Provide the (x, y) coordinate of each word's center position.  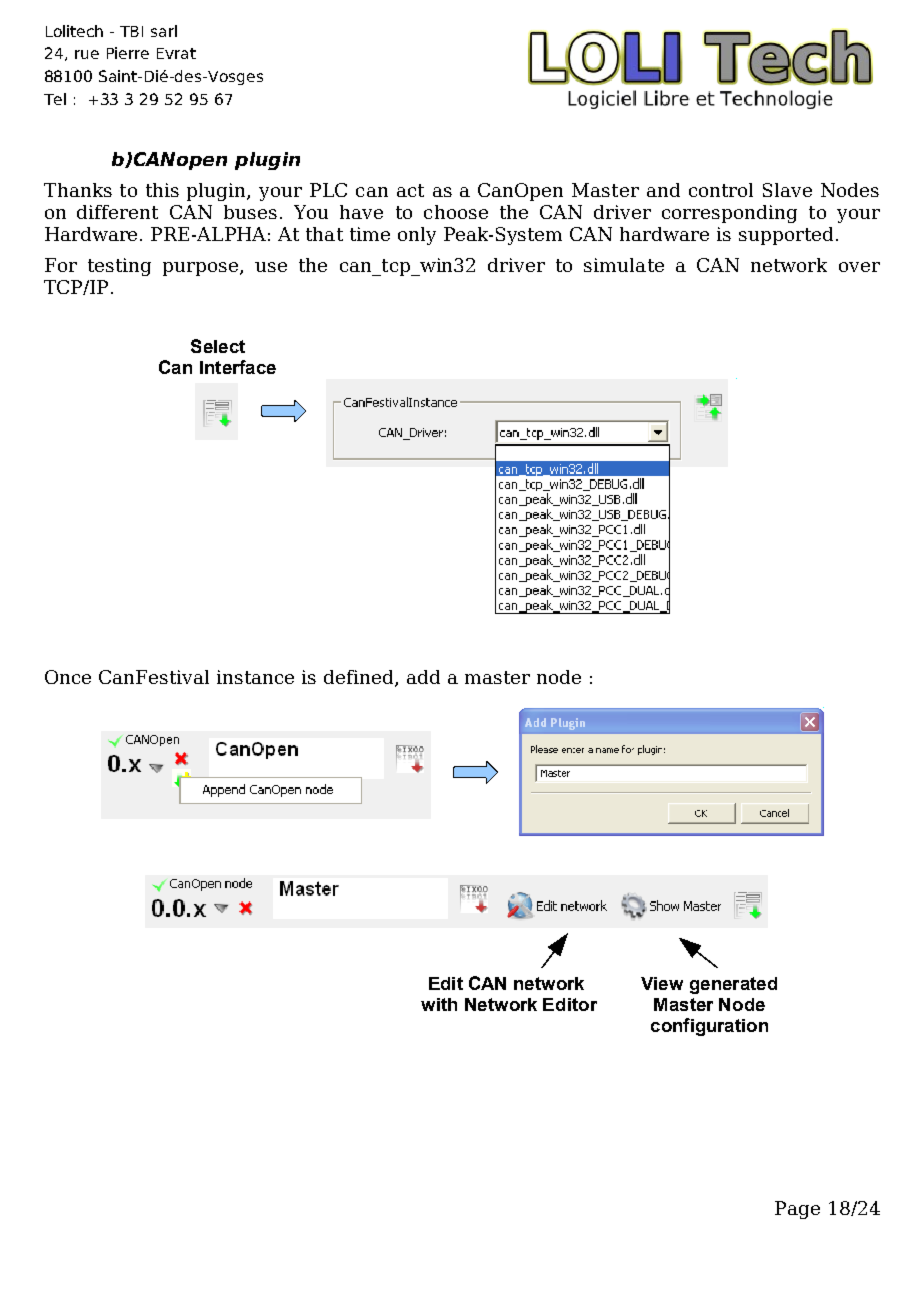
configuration (709, 1027)
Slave (787, 190)
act (410, 190)
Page (797, 1210)
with (439, 1004)
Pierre (128, 53)
